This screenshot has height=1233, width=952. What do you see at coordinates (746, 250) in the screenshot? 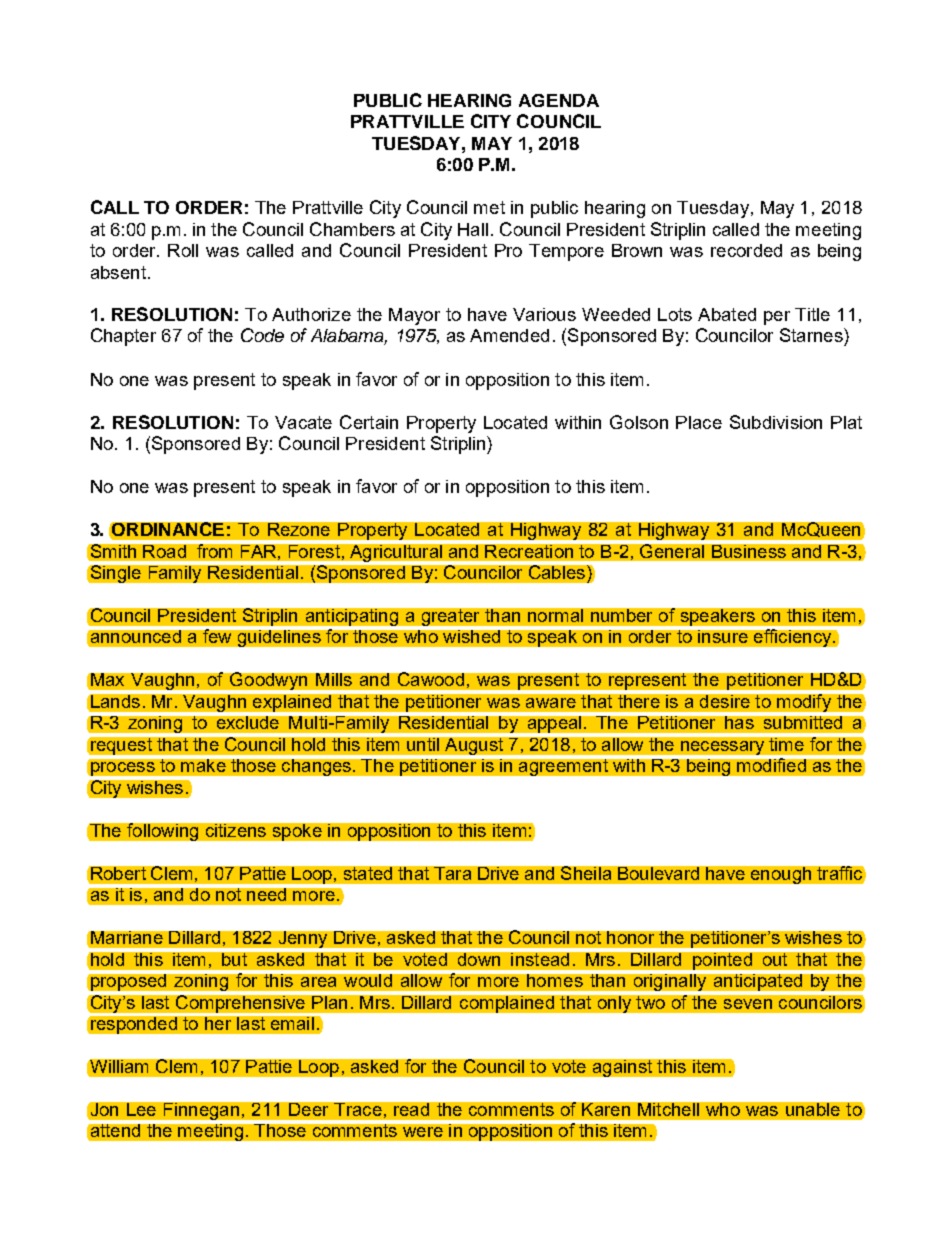
I see `recorded` at bounding box center [746, 250].
